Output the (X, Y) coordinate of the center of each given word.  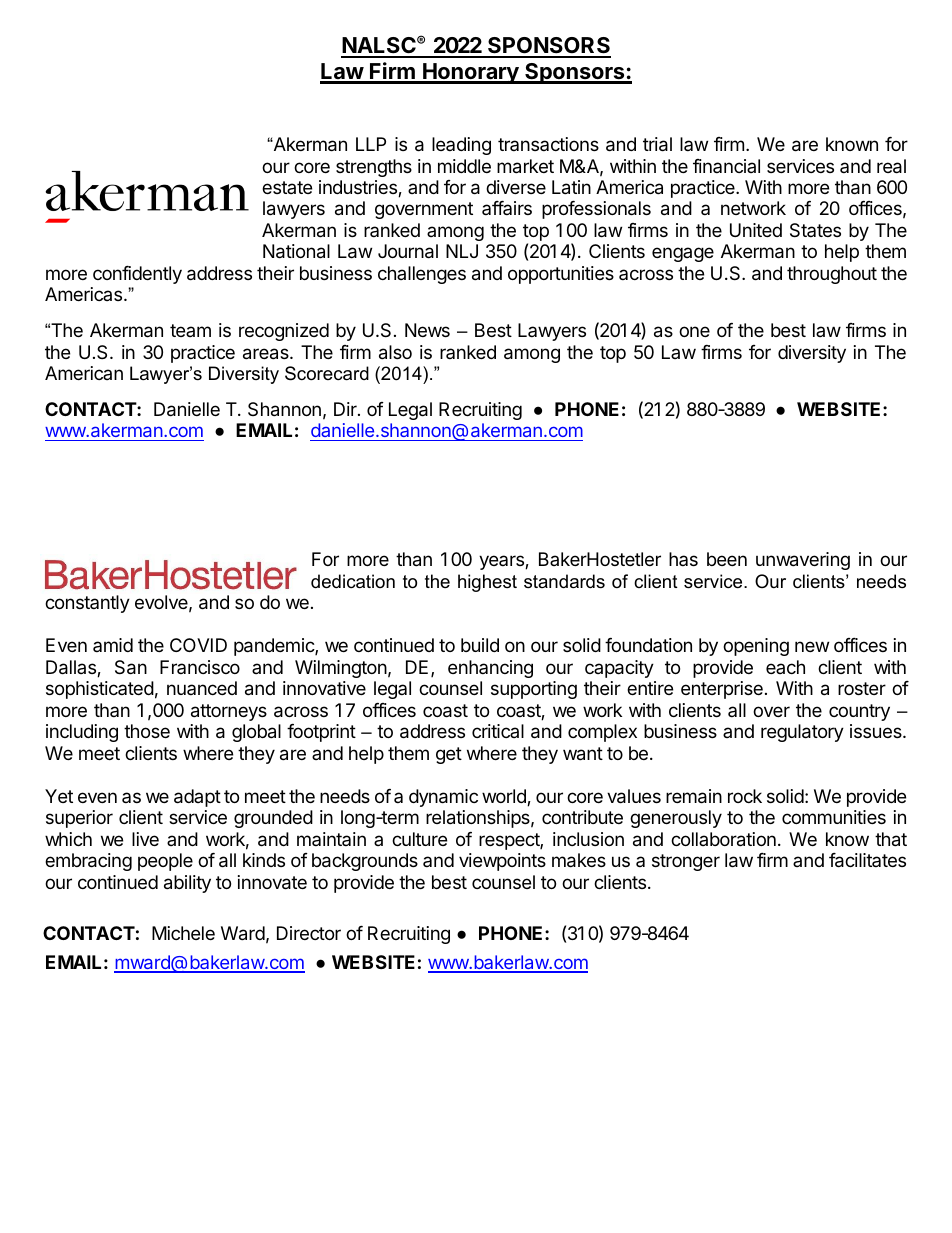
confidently (137, 275)
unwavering (803, 561)
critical (498, 731)
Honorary (471, 73)
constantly (87, 604)
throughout (832, 275)
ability (187, 884)
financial (726, 166)
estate (287, 187)
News (427, 330)
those (147, 731)
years (502, 562)
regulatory (802, 733)
